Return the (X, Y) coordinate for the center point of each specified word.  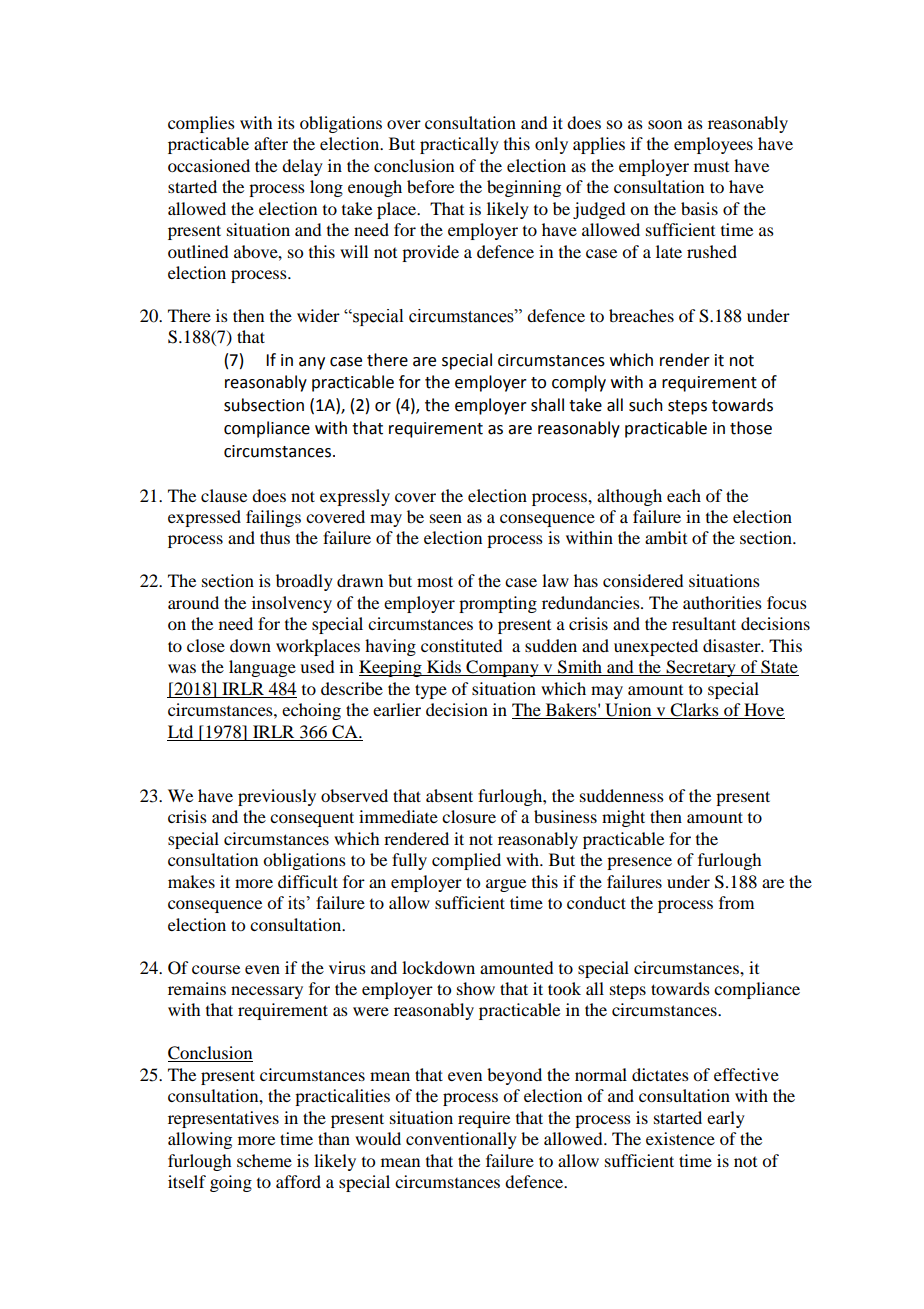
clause (224, 495)
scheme (264, 1160)
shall (547, 405)
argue (506, 885)
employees (713, 145)
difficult (308, 881)
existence (680, 1138)
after (271, 143)
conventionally (461, 1140)
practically (459, 145)
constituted (461, 645)
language (262, 668)
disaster (733, 645)
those (751, 428)
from (736, 902)
